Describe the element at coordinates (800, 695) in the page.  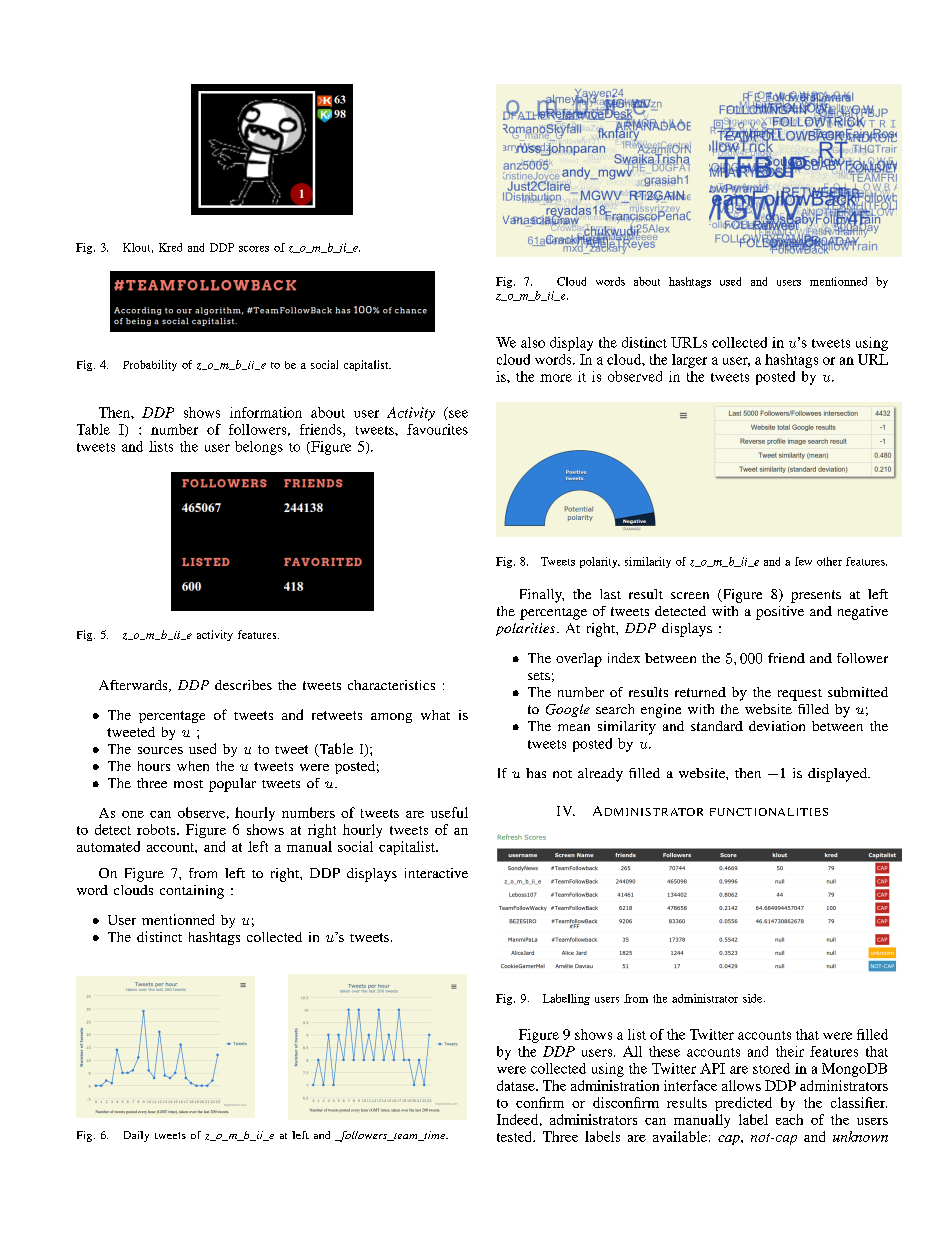
I see `request` at that location.
